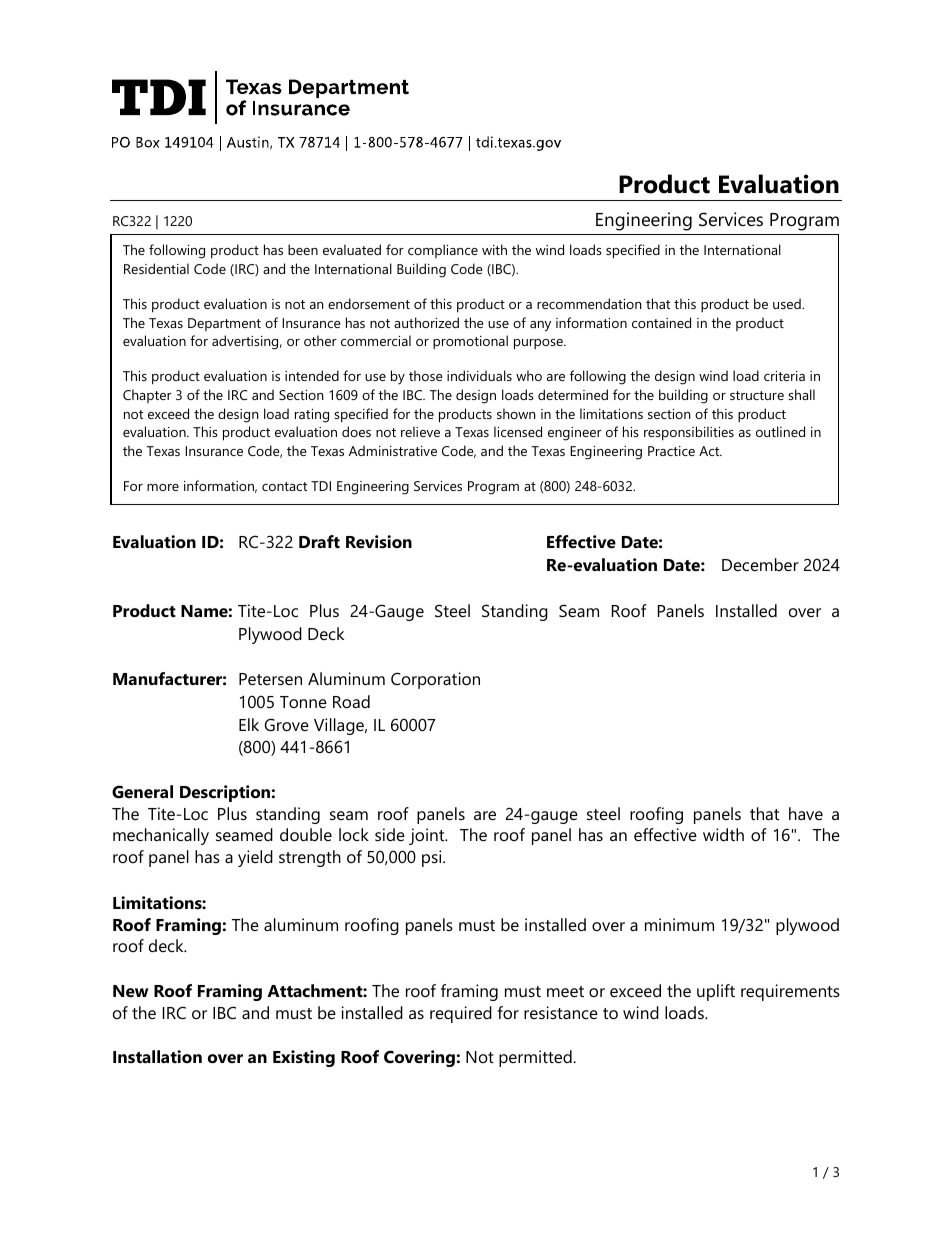 The width and height of the screenshot is (952, 1233). Describe the element at coordinates (760, 564) in the screenshot. I see `December` at that location.
